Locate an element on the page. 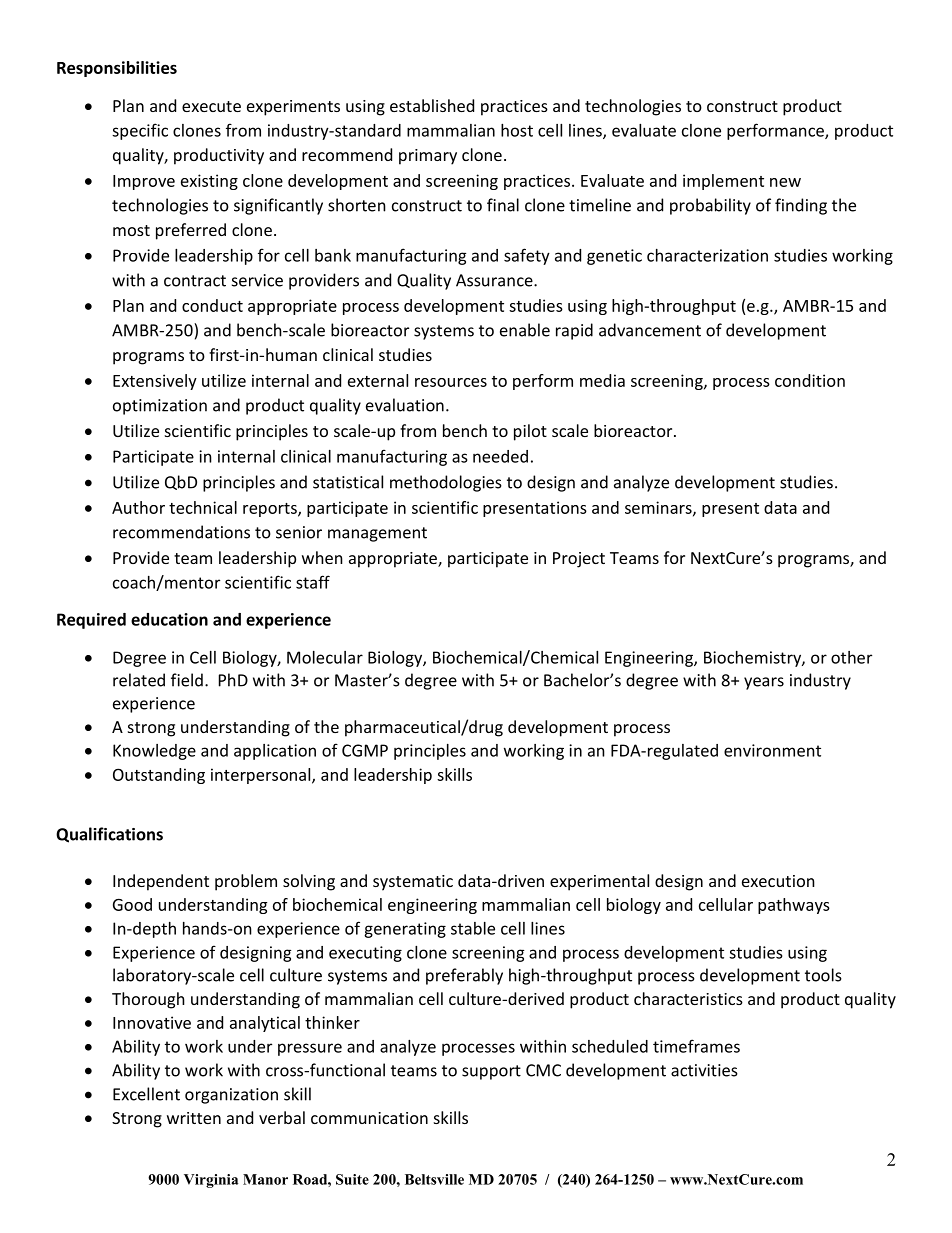 This image has width=952, height=1233. new is located at coordinates (785, 182).
